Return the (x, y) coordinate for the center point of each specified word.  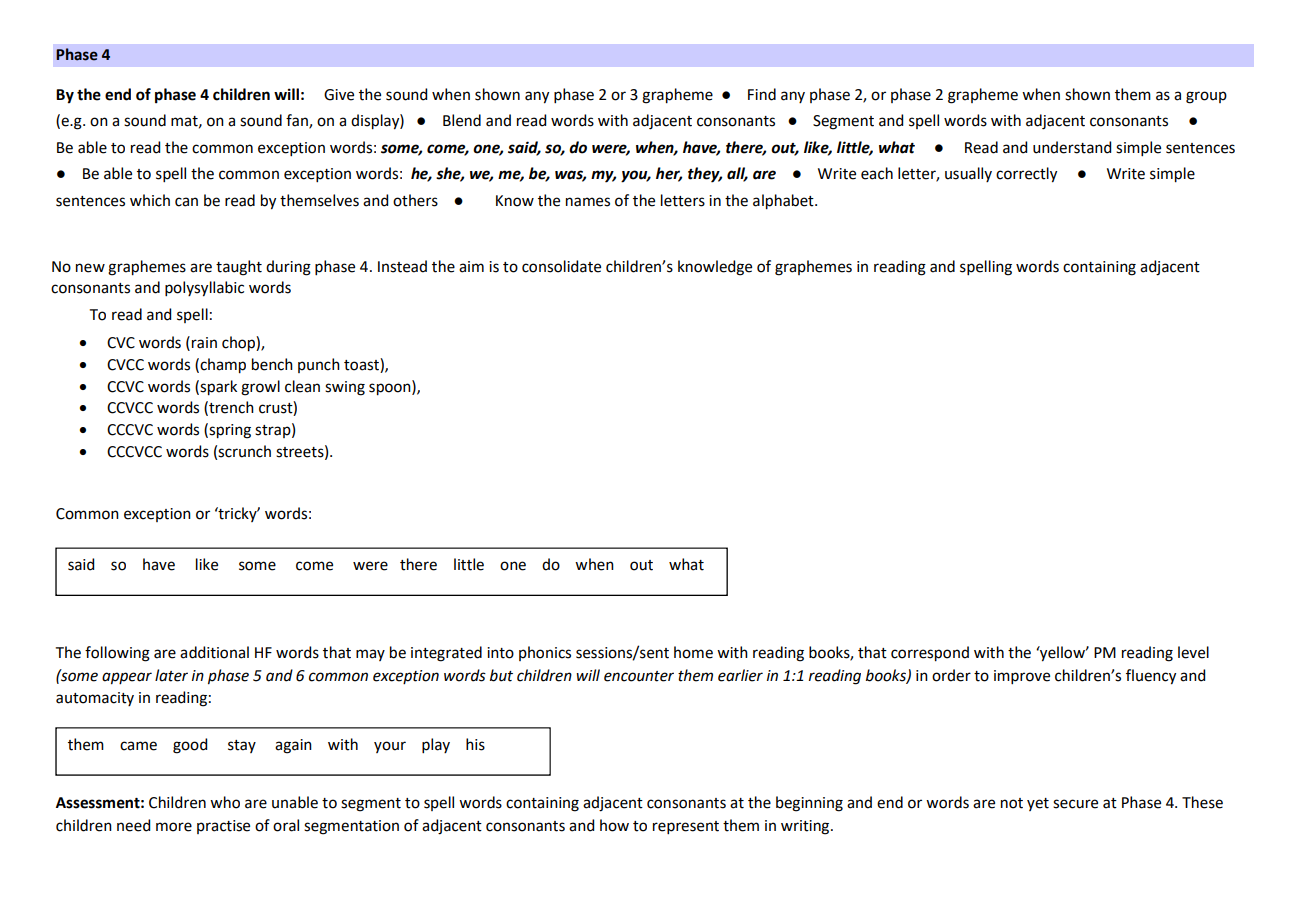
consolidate (561, 266)
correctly (1026, 175)
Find (762, 94)
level (1193, 652)
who (225, 802)
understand (1072, 147)
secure (1075, 804)
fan (298, 121)
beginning (809, 804)
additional (214, 652)
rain (204, 343)
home (693, 652)
